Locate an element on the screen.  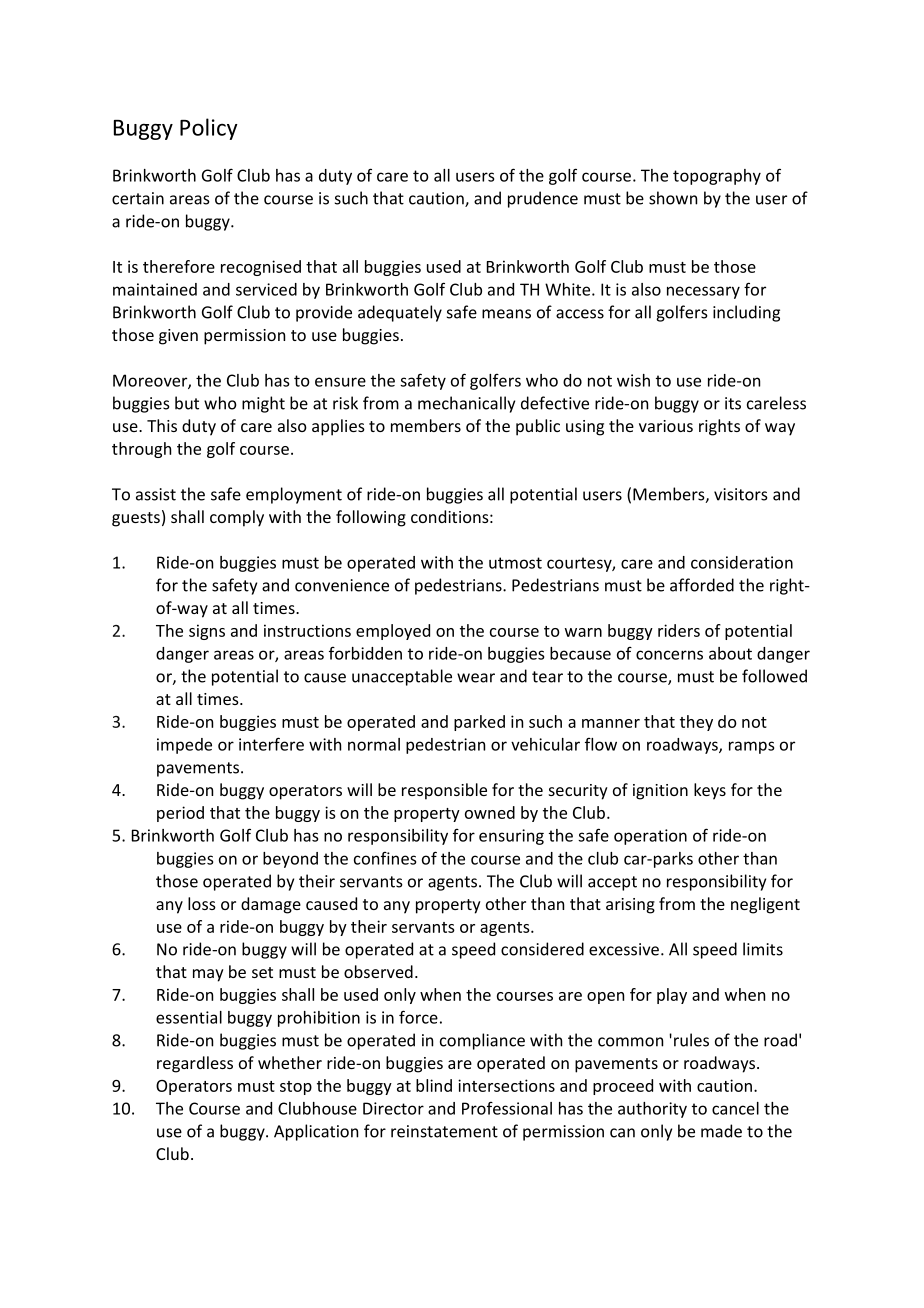
loss is located at coordinates (202, 903).
